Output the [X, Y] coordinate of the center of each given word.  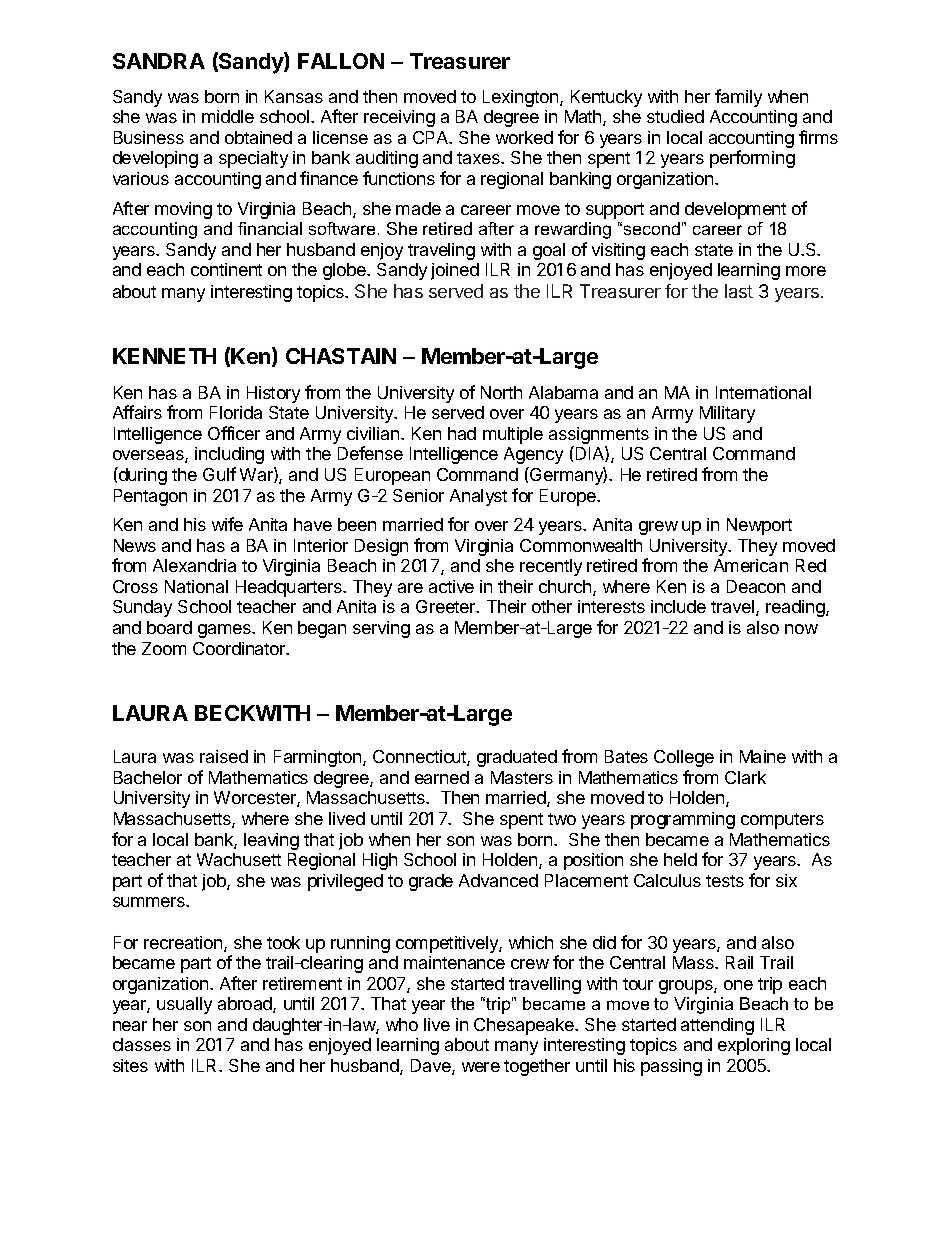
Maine [763, 756]
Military [727, 414]
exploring [754, 1046]
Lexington [522, 98]
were [481, 1067]
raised [224, 756]
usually [184, 1005]
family [738, 98]
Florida [236, 412]
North [501, 392]
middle [228, 116]
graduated [517, 758]
